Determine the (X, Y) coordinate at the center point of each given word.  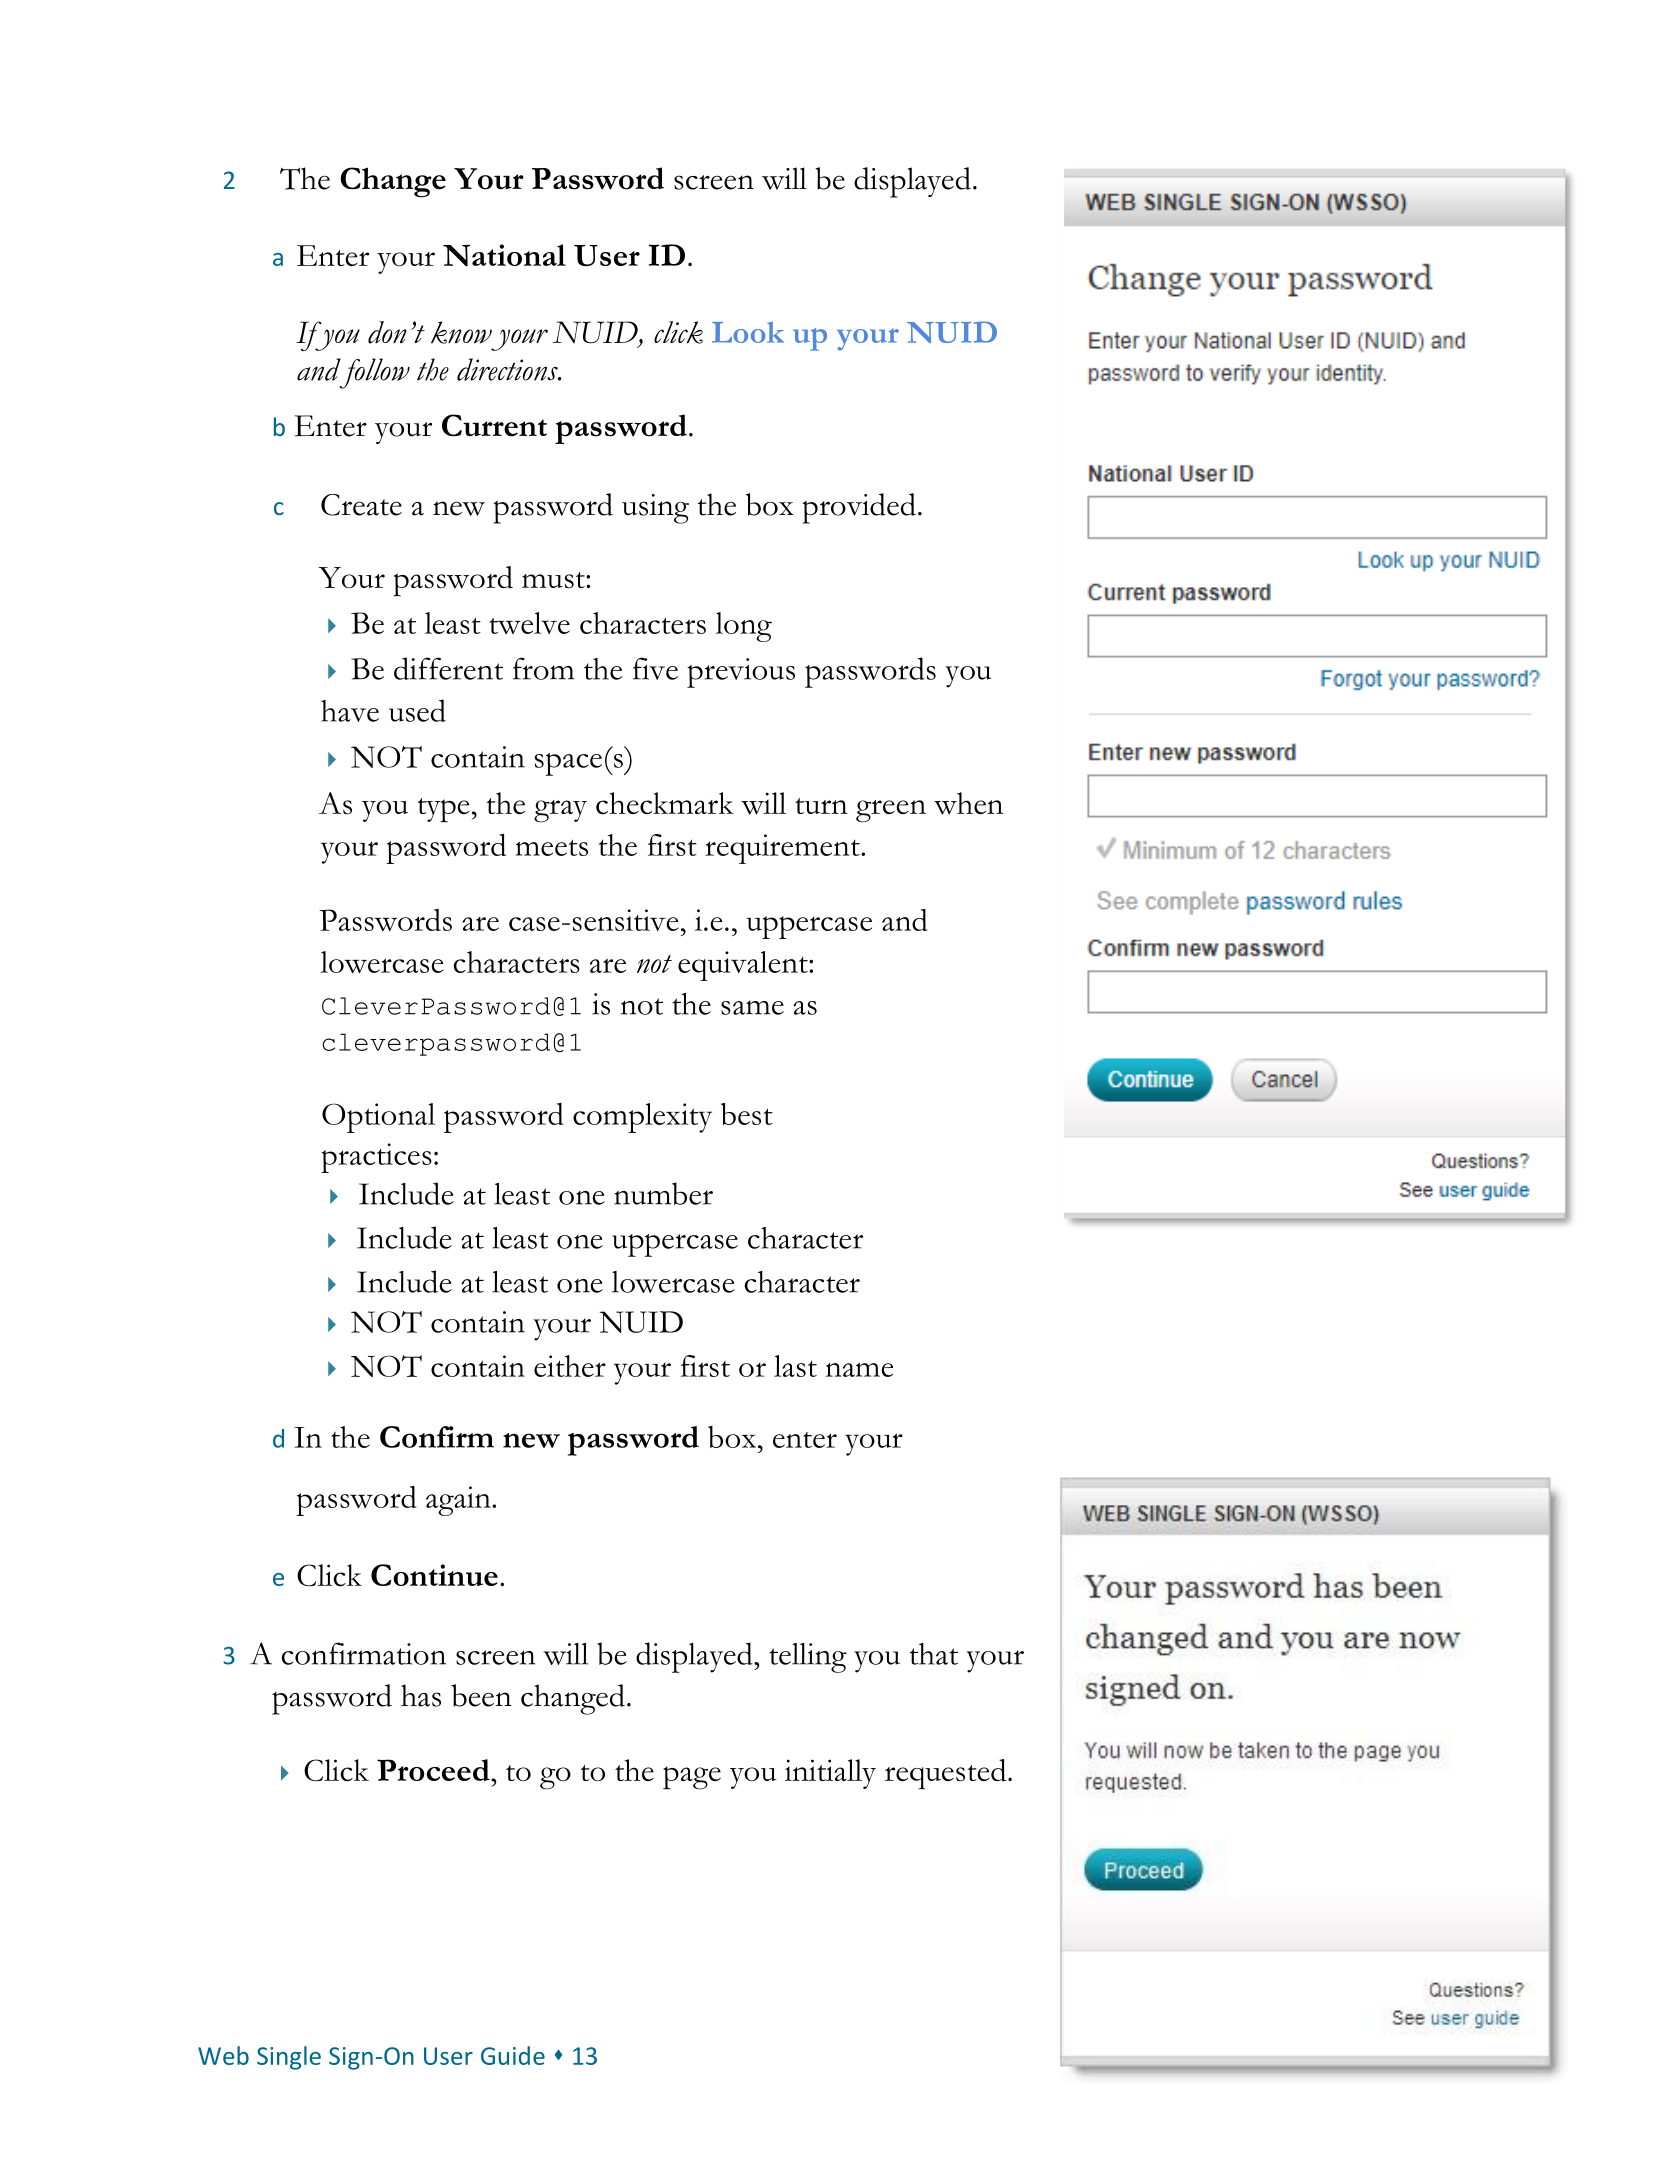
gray (560, 811)
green (891, 811)
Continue (434, 1575)
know (461, 332)
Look (748, 332)
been (481, 1695)
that (934, 1654)
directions (508, 369)
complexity (642, 1118)
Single (289, 2058)
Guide (513, 2055)
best (747, 1114)
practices (376, 1158)
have (350, 711)
